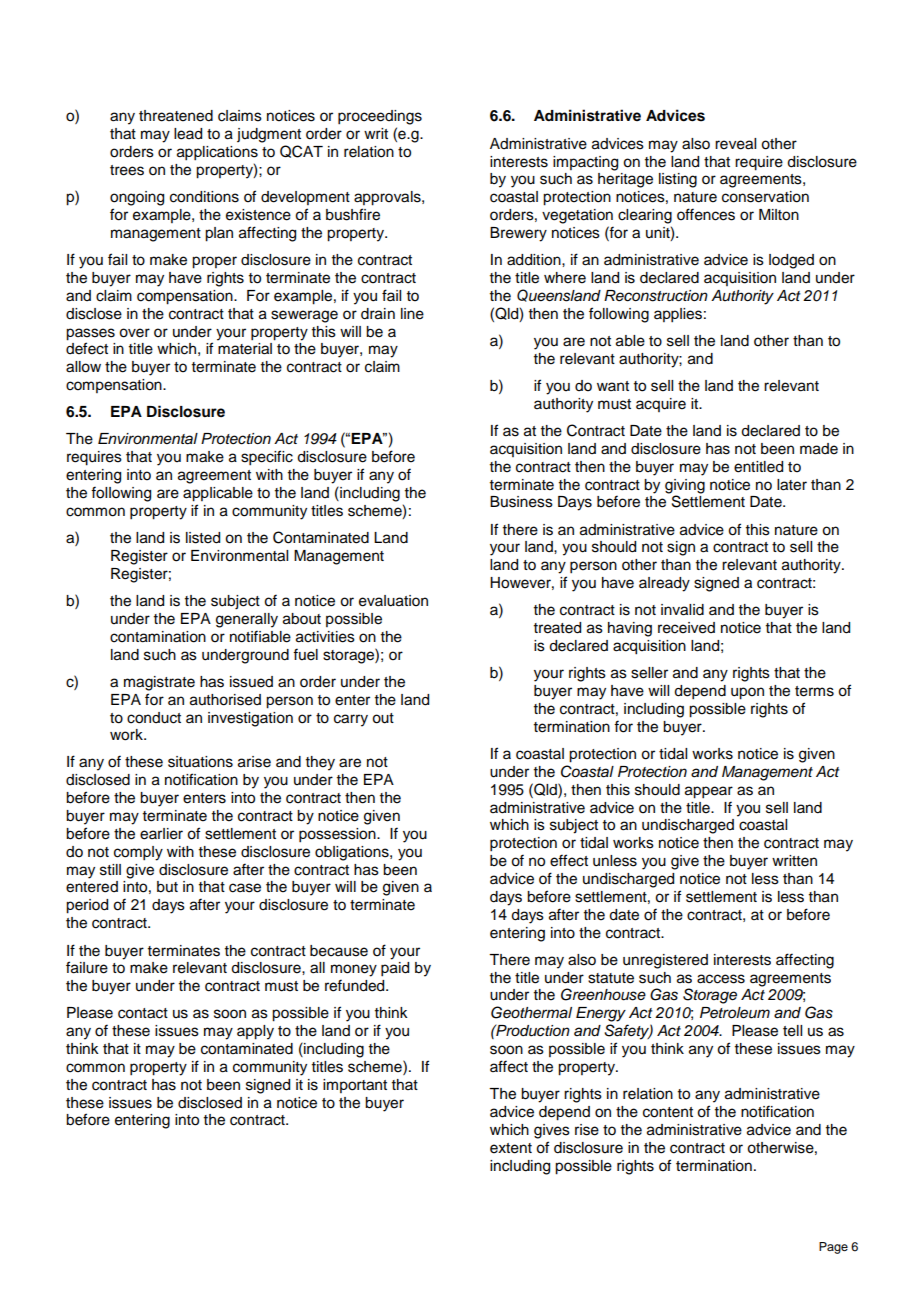  I want to click on proceedings, so click(380, 117).
